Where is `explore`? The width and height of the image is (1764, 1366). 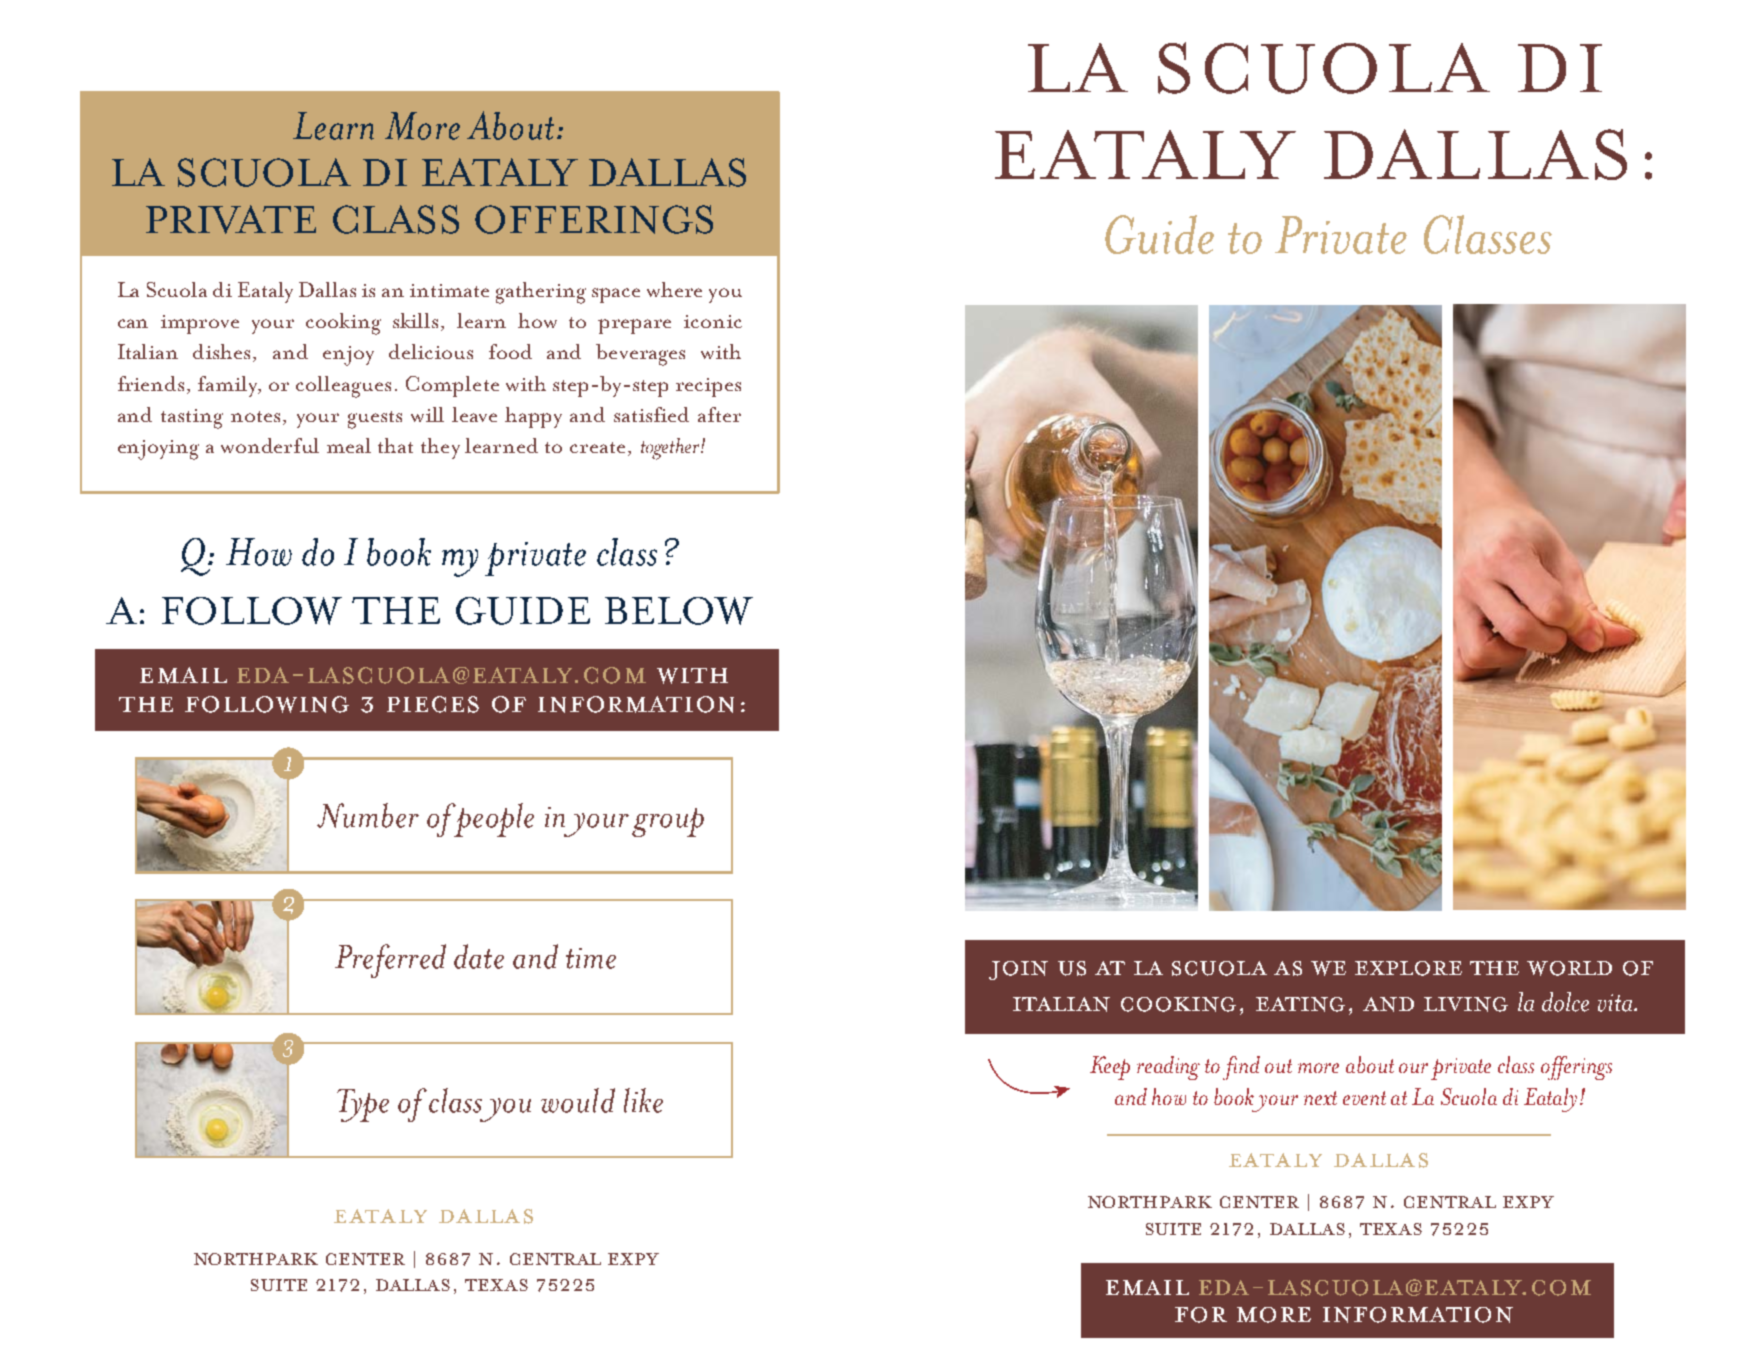 explore is located at coordinates (1408, 968).
